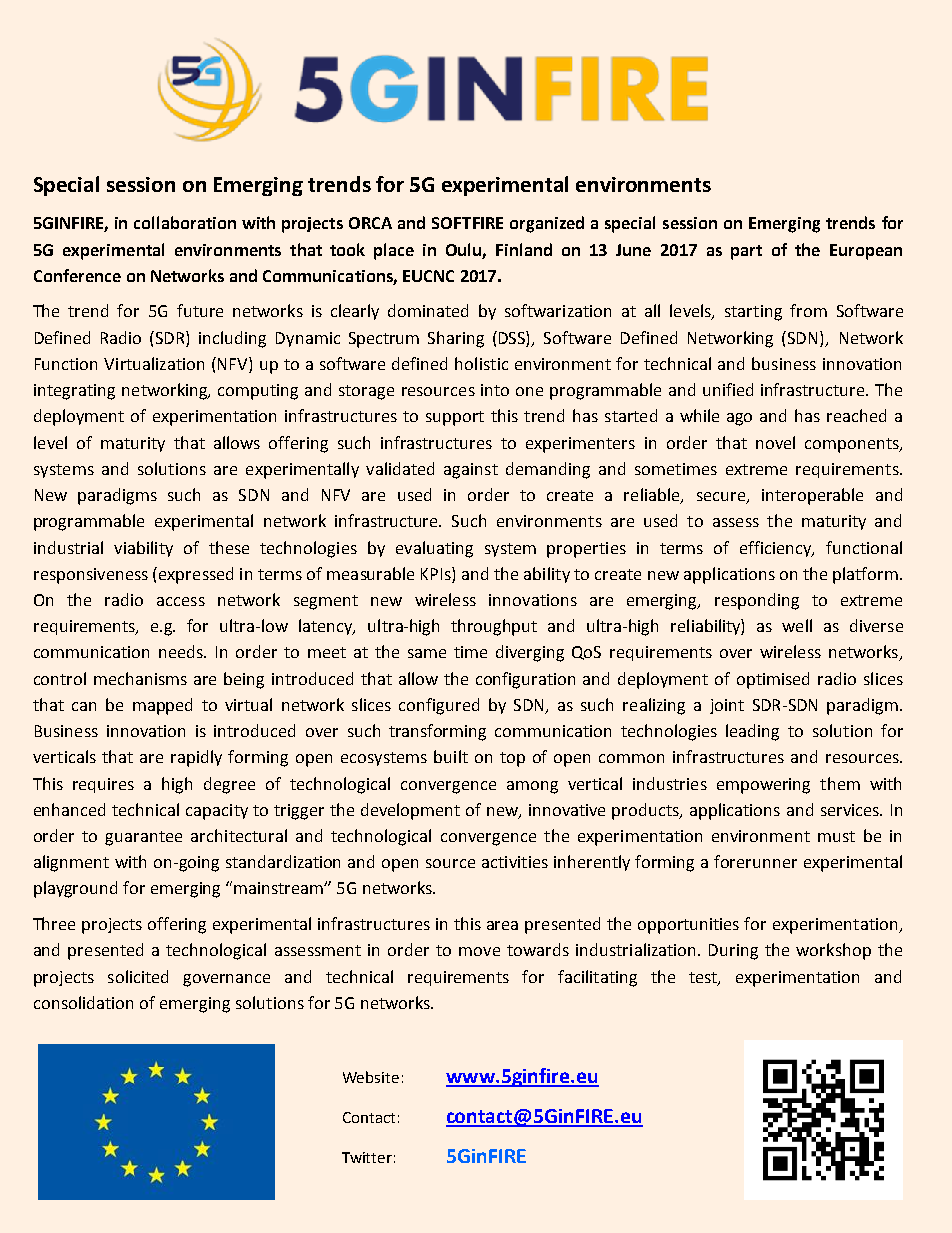  Describe the element at coordinates (185, 222) in the image. I see `collaboration` at that location.
